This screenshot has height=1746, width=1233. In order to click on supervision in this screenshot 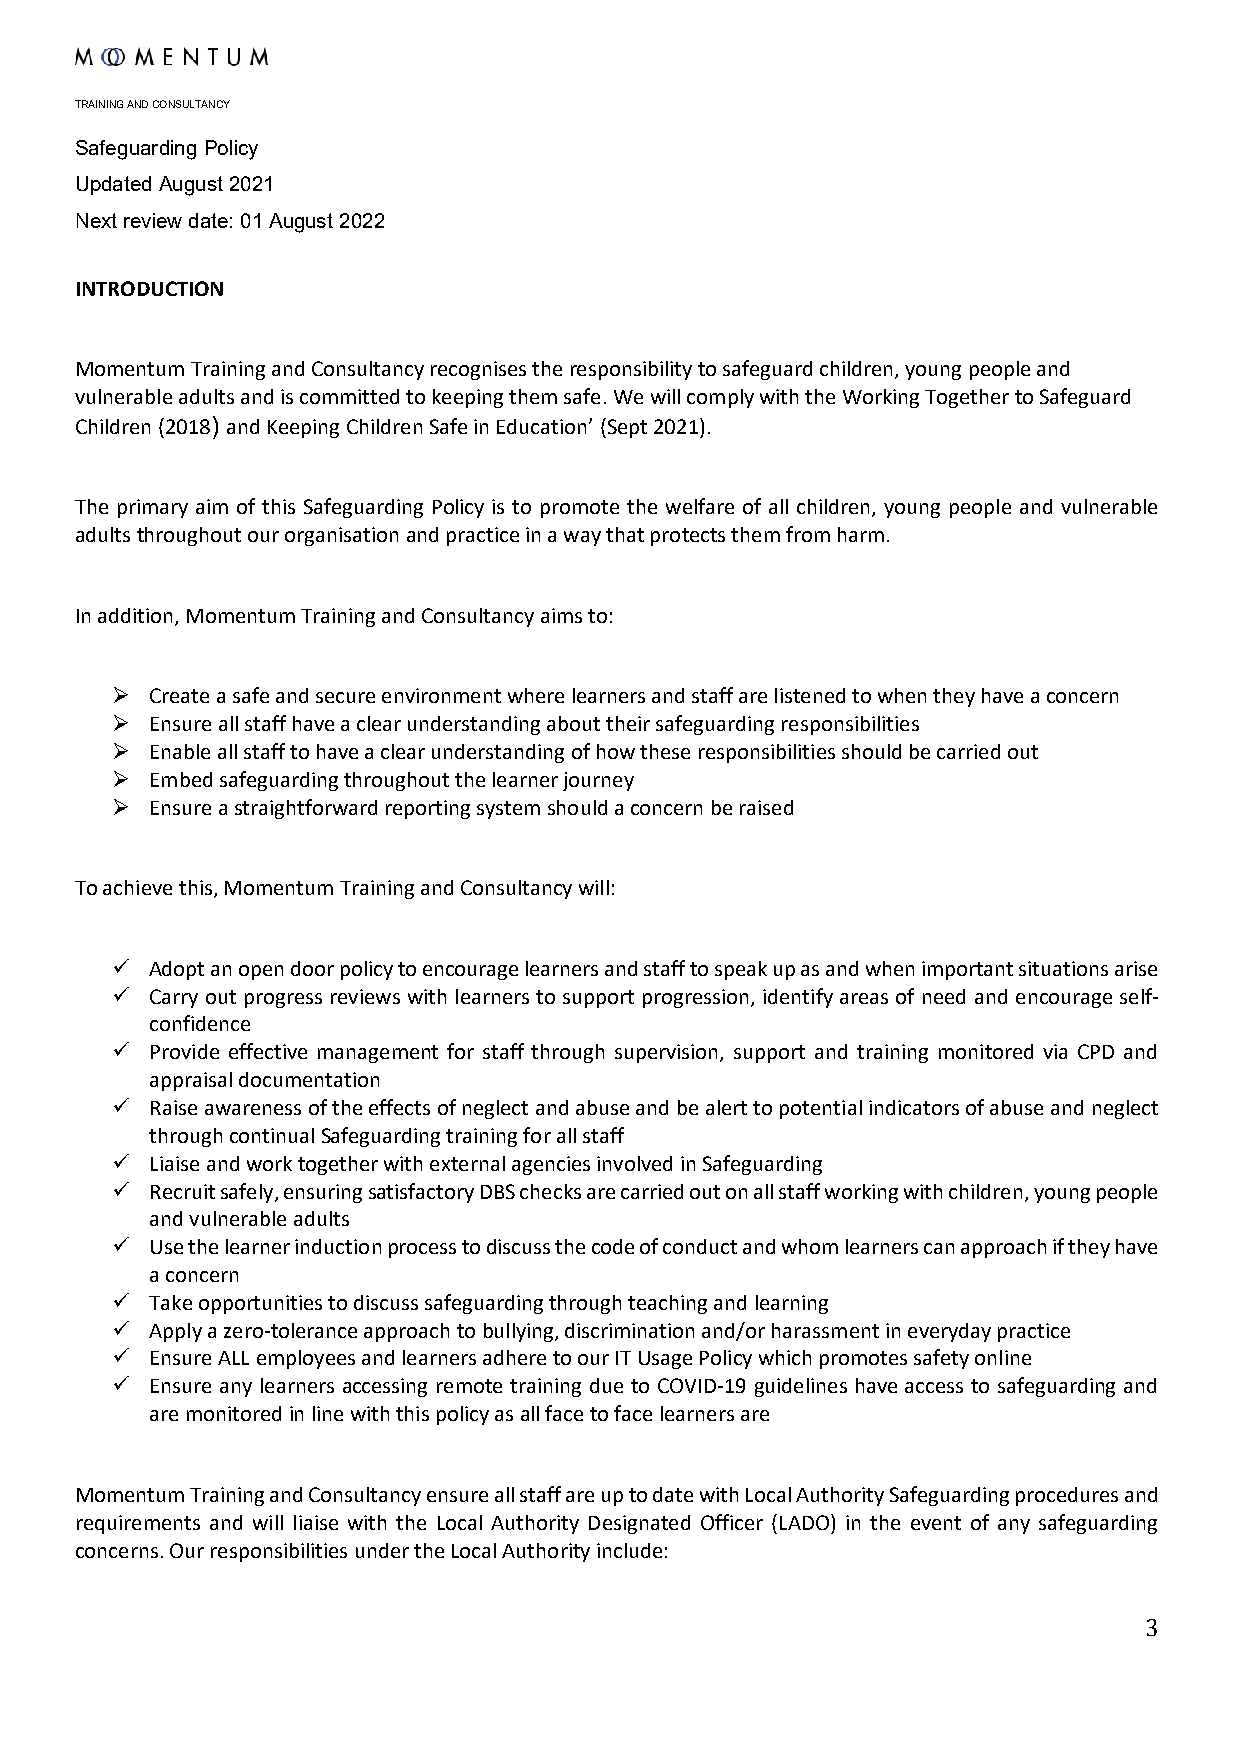, I will do `click(668, 1053)`.
